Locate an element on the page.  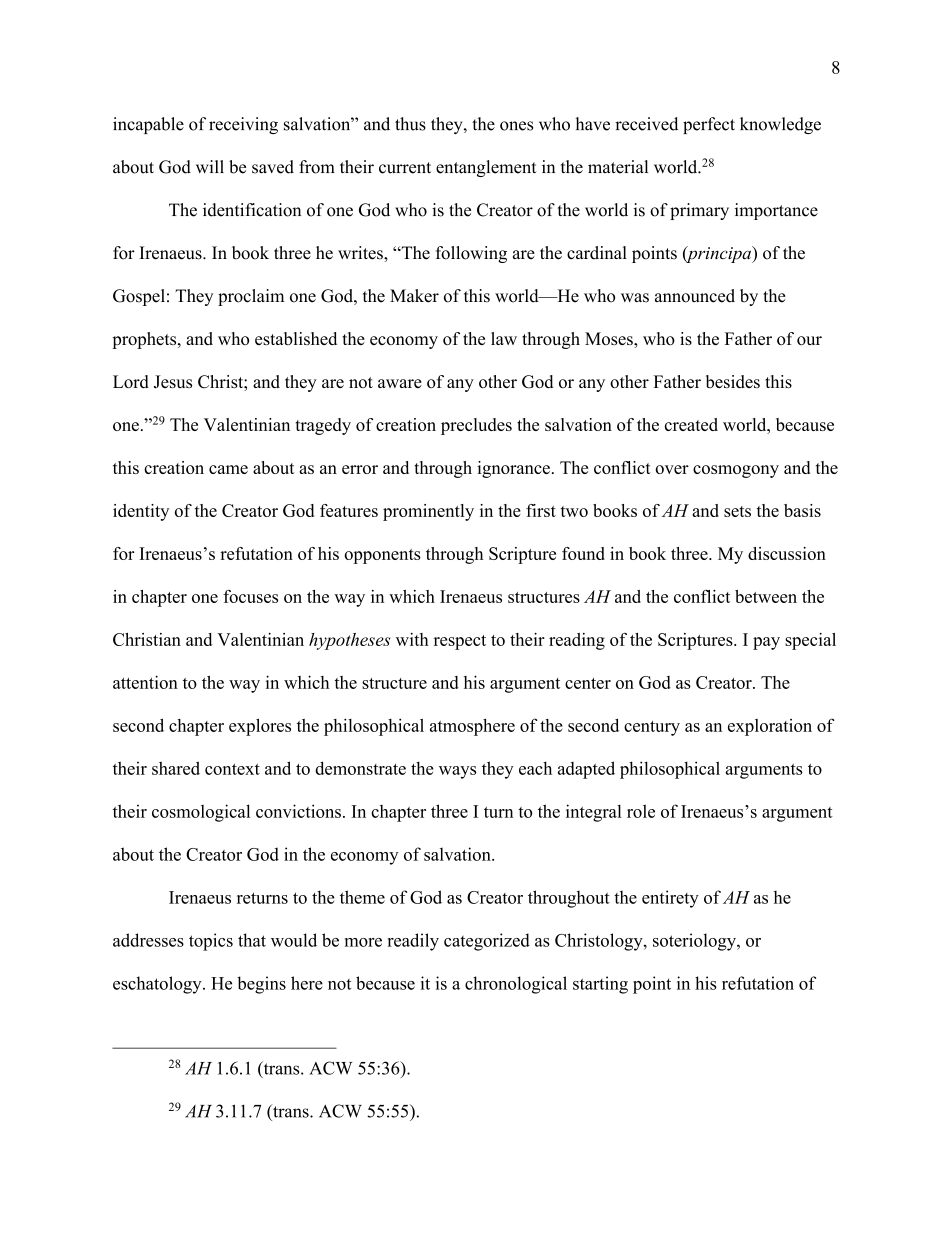
Jesus is located at coordinates (173, 382).
